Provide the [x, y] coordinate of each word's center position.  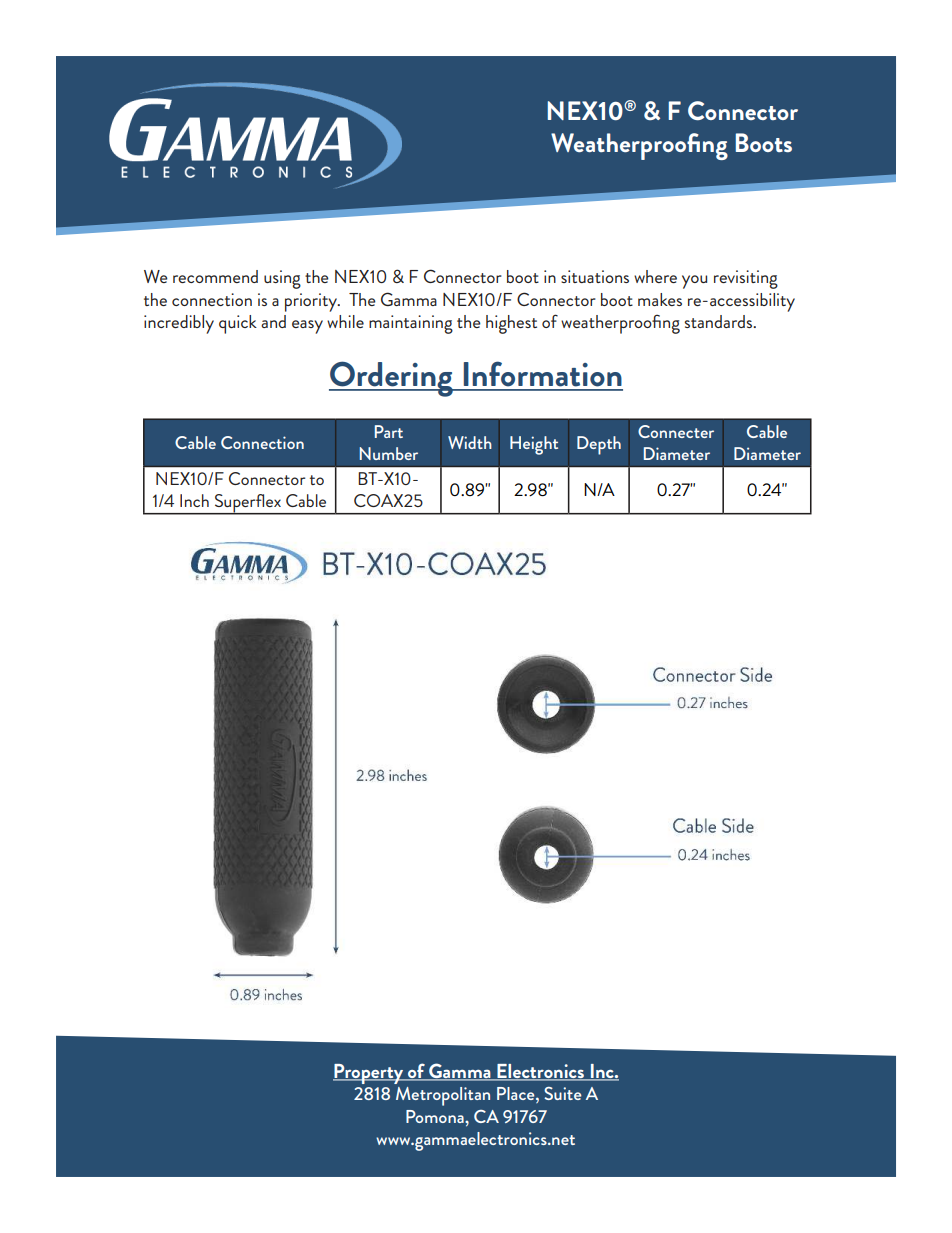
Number [389, 453]
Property [369, 1074]
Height [534, 445]
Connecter [676, 431]
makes [660, 299]
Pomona [436, 1116]
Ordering [392, 379]
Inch [194, 500]
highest [511, 324]
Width [470, 442]
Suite [562, 1093]
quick [238, 324]
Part [389, 431]
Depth [599, 445]
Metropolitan [443, 1096]
